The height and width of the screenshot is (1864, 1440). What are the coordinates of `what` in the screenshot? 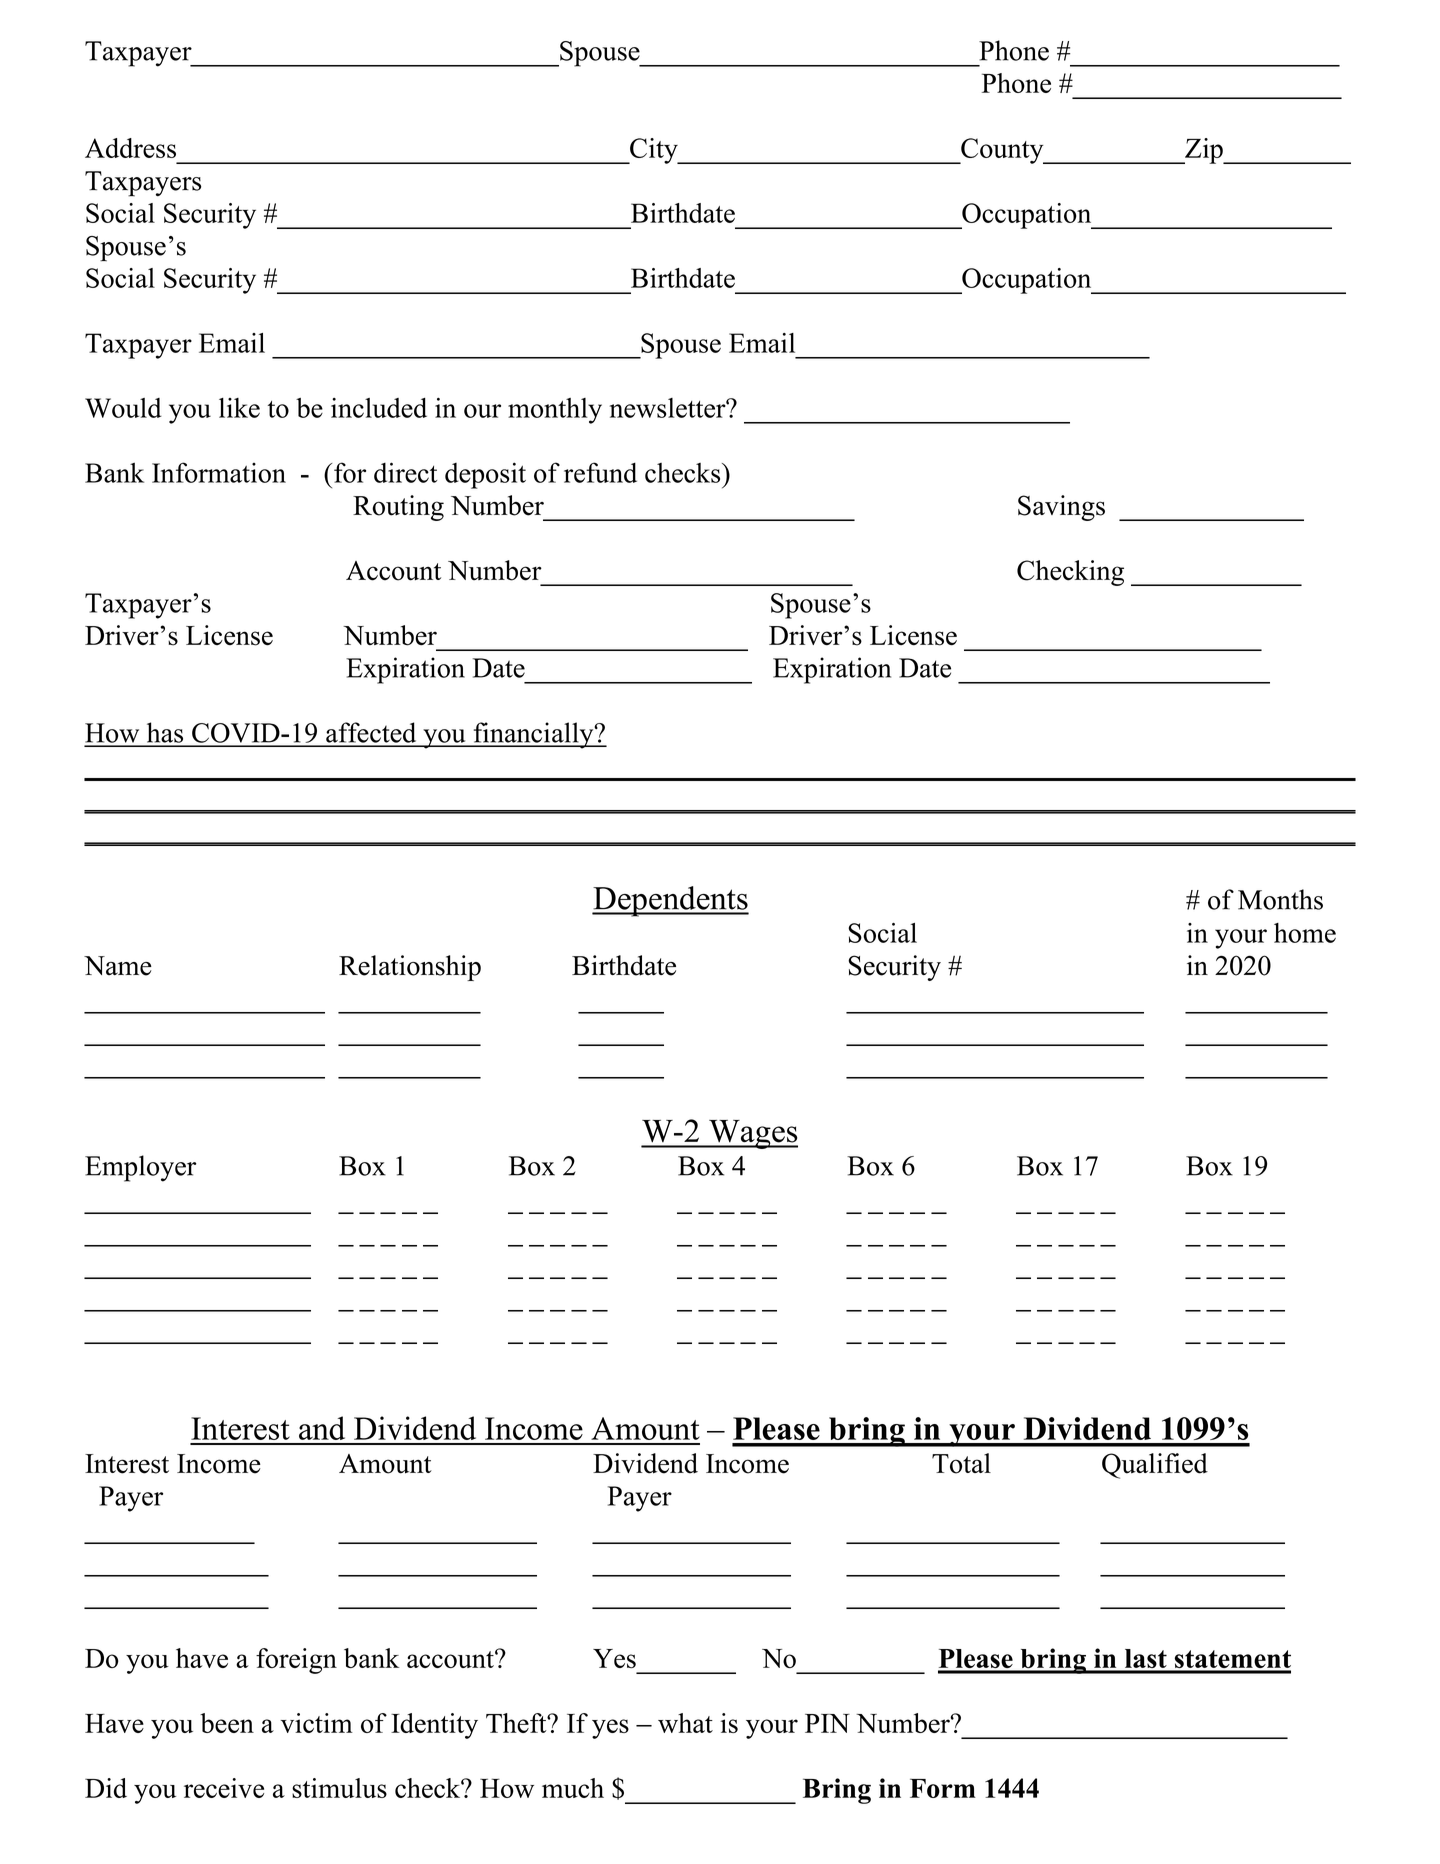 It's located at (685, 1723).
